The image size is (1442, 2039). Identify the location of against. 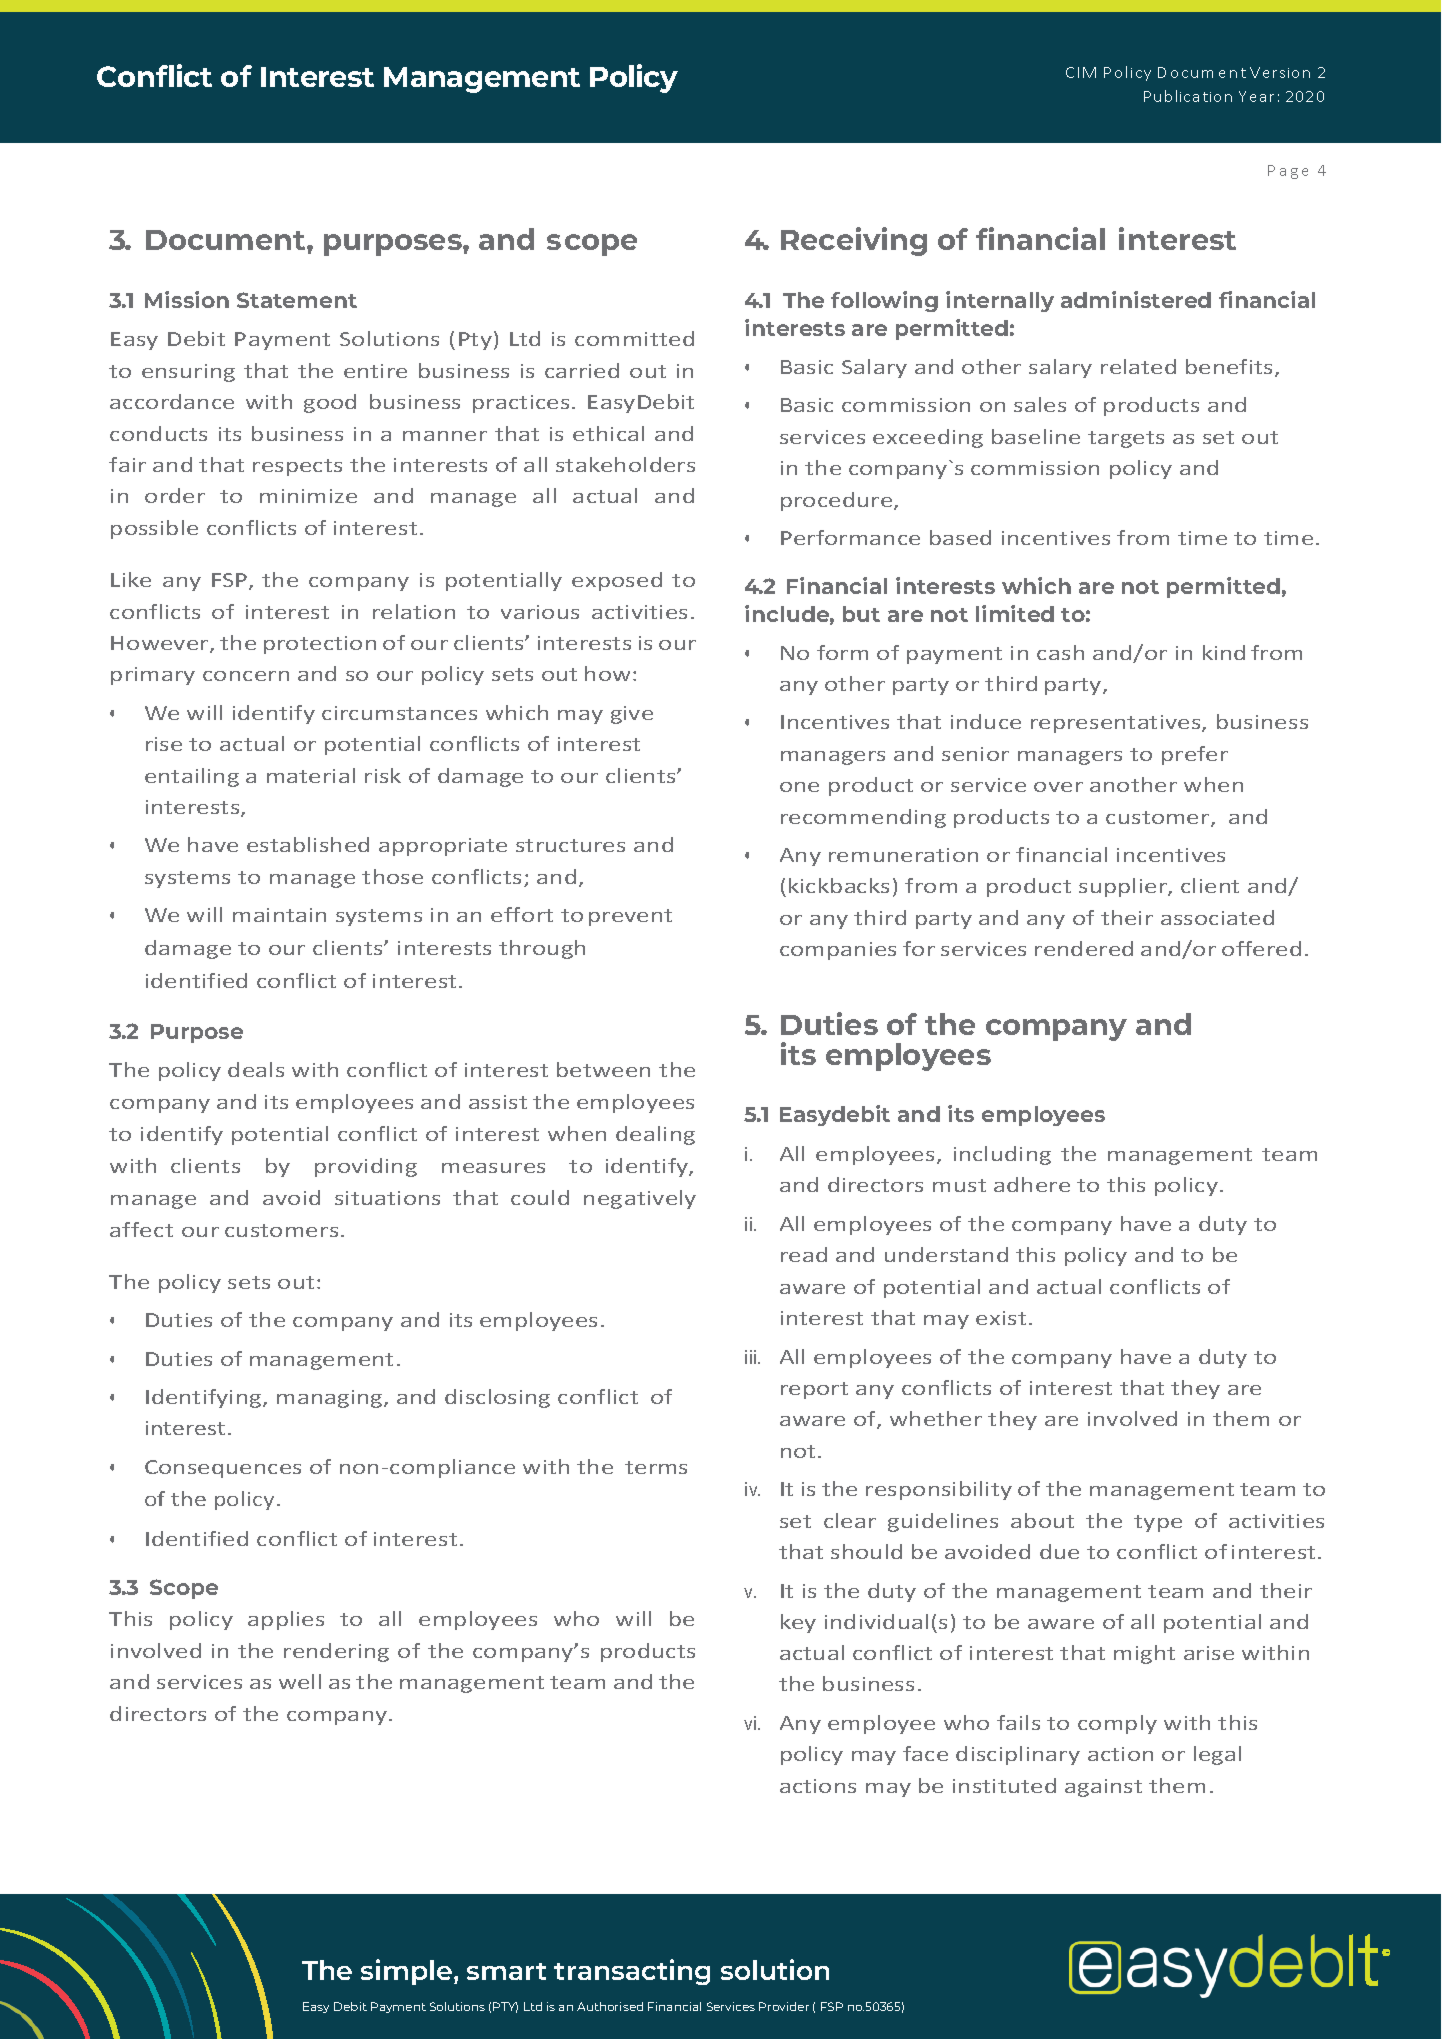
(1103, 1788).
